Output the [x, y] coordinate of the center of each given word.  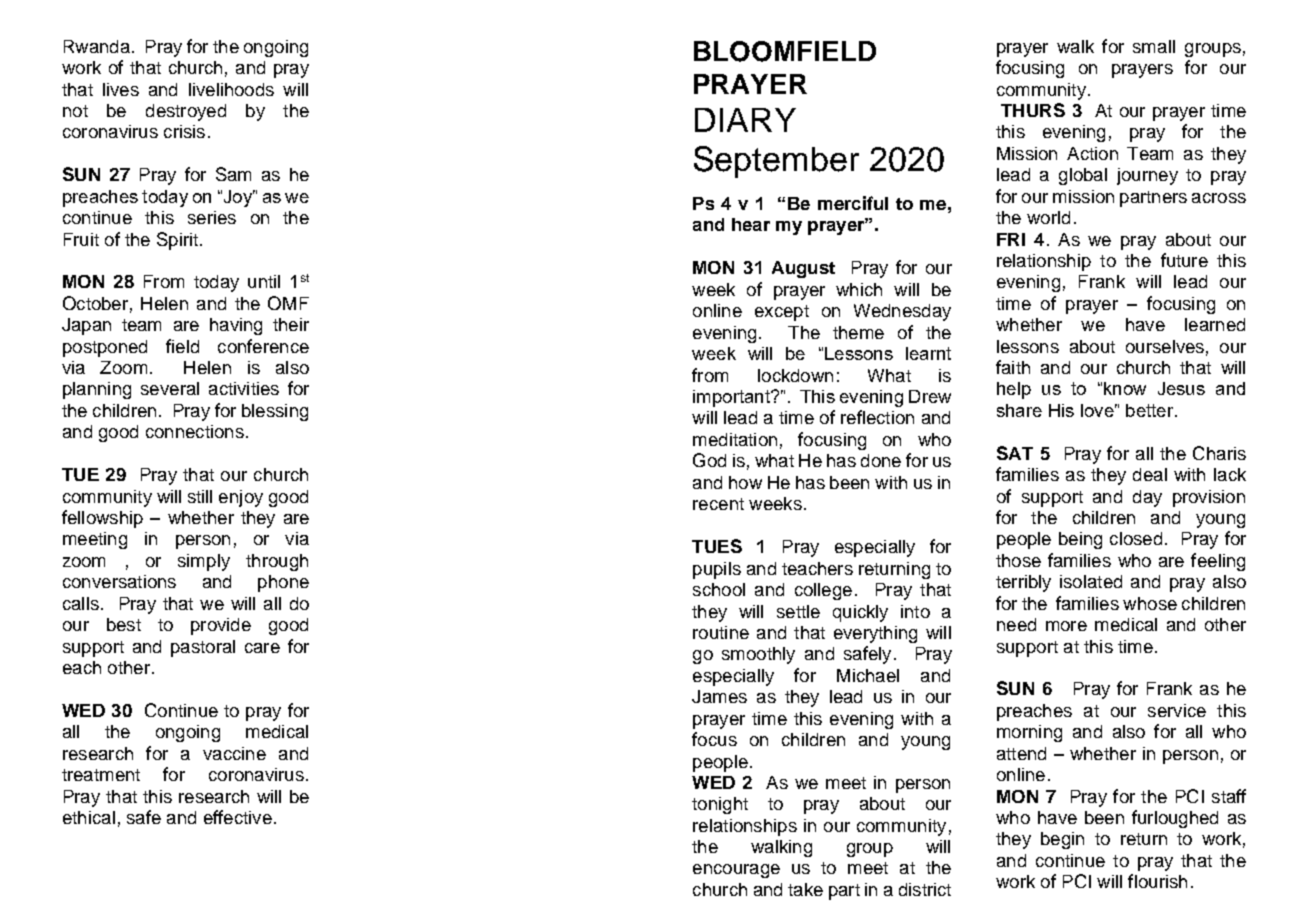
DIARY [745, 120]
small [1154, 46]
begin [1062, 840]
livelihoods [231, 89]
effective [238, 817]
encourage [736, 871]
